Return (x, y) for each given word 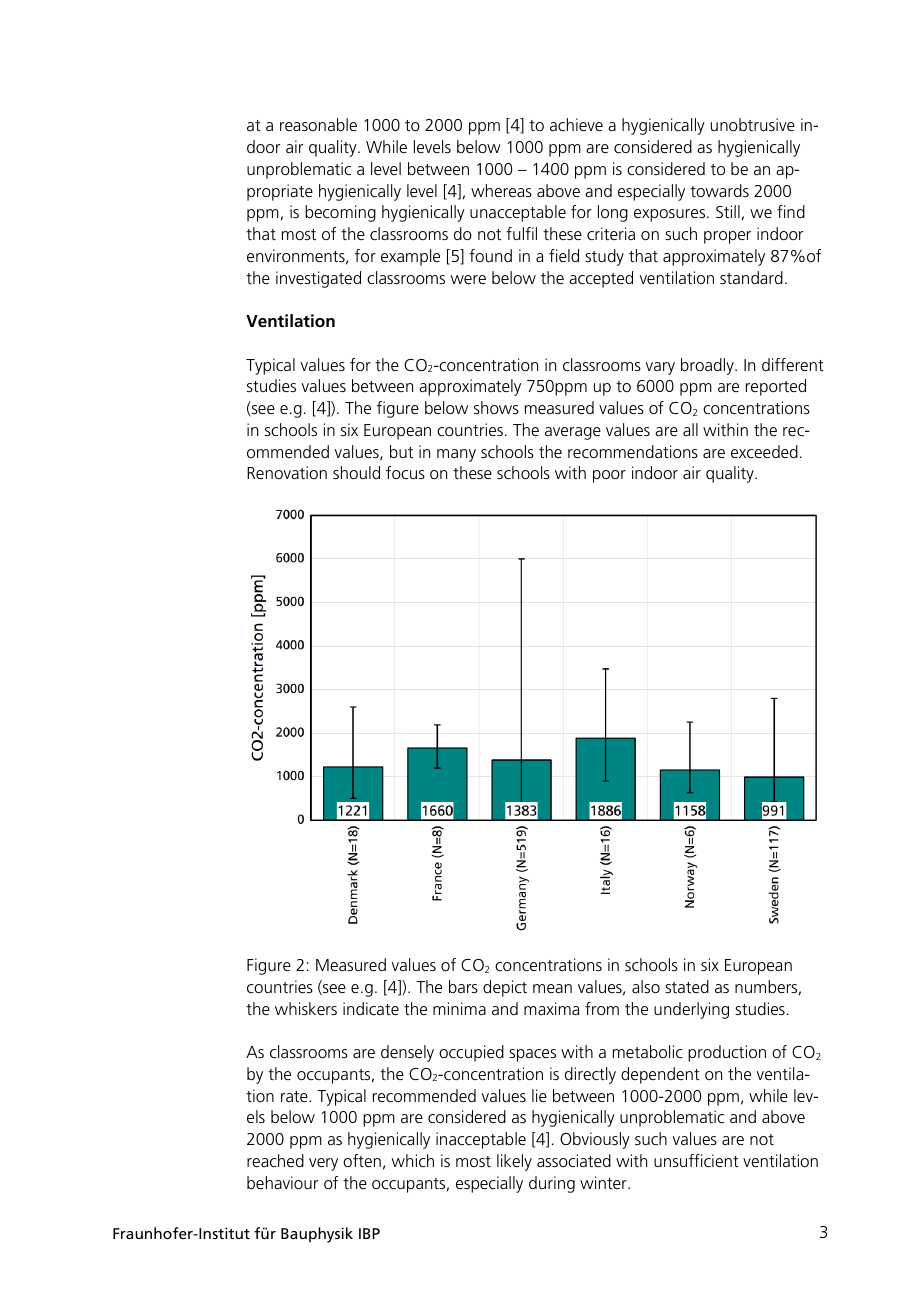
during (552, 1184)
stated (687, 986)
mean (552, 988)
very (323, 1164)
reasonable (318, 124)
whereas (501, 190)
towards (719, 190)
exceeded (764, 451)
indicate (371, 1008)
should (356, 472)
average (573, 433)
